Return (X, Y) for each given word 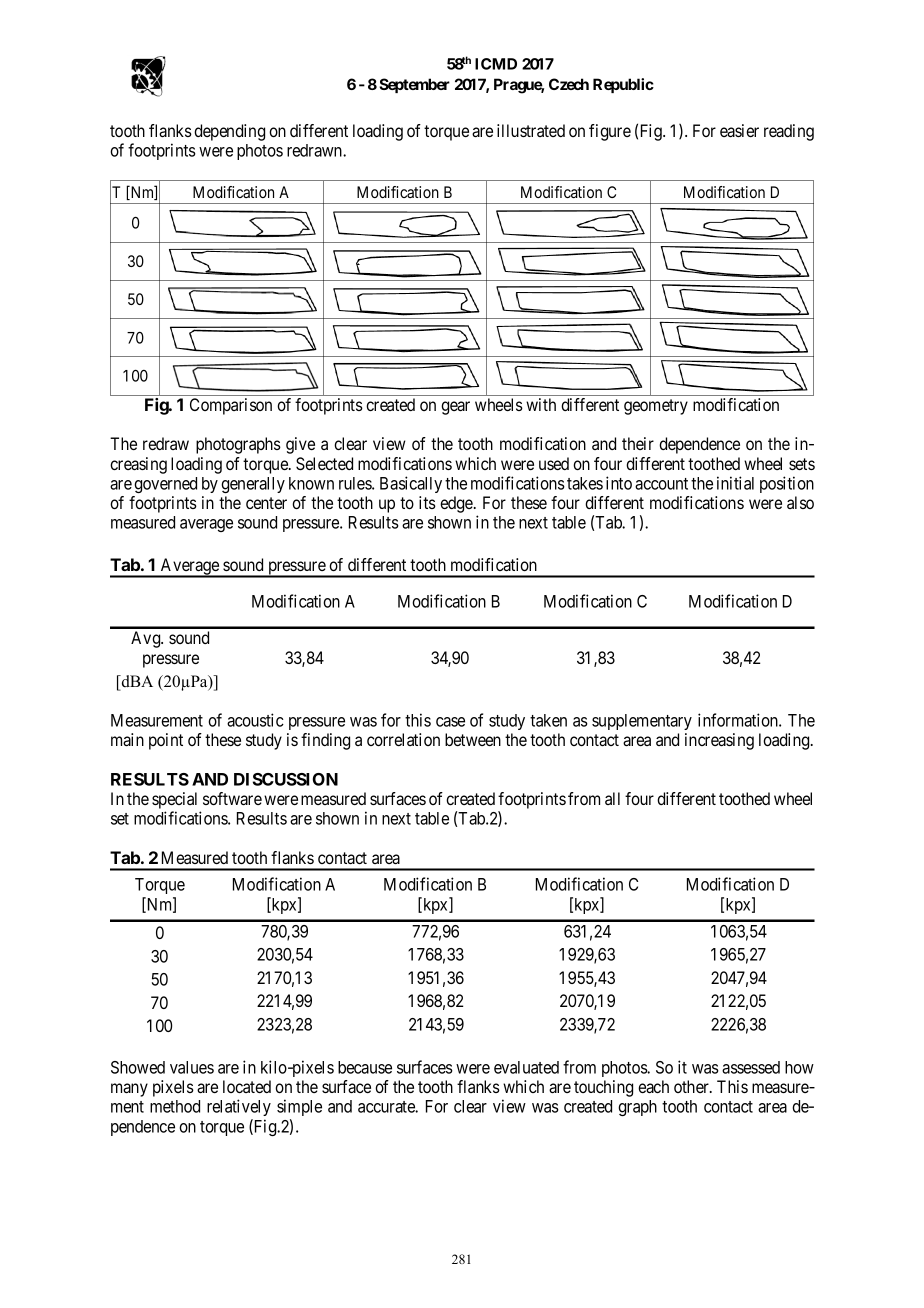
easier (739, 130)
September (414, 85)
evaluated (526, 1067)
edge (457, 504)
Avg (147, 639)
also (800, 502)
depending (229, 132)
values (192, 1067)
